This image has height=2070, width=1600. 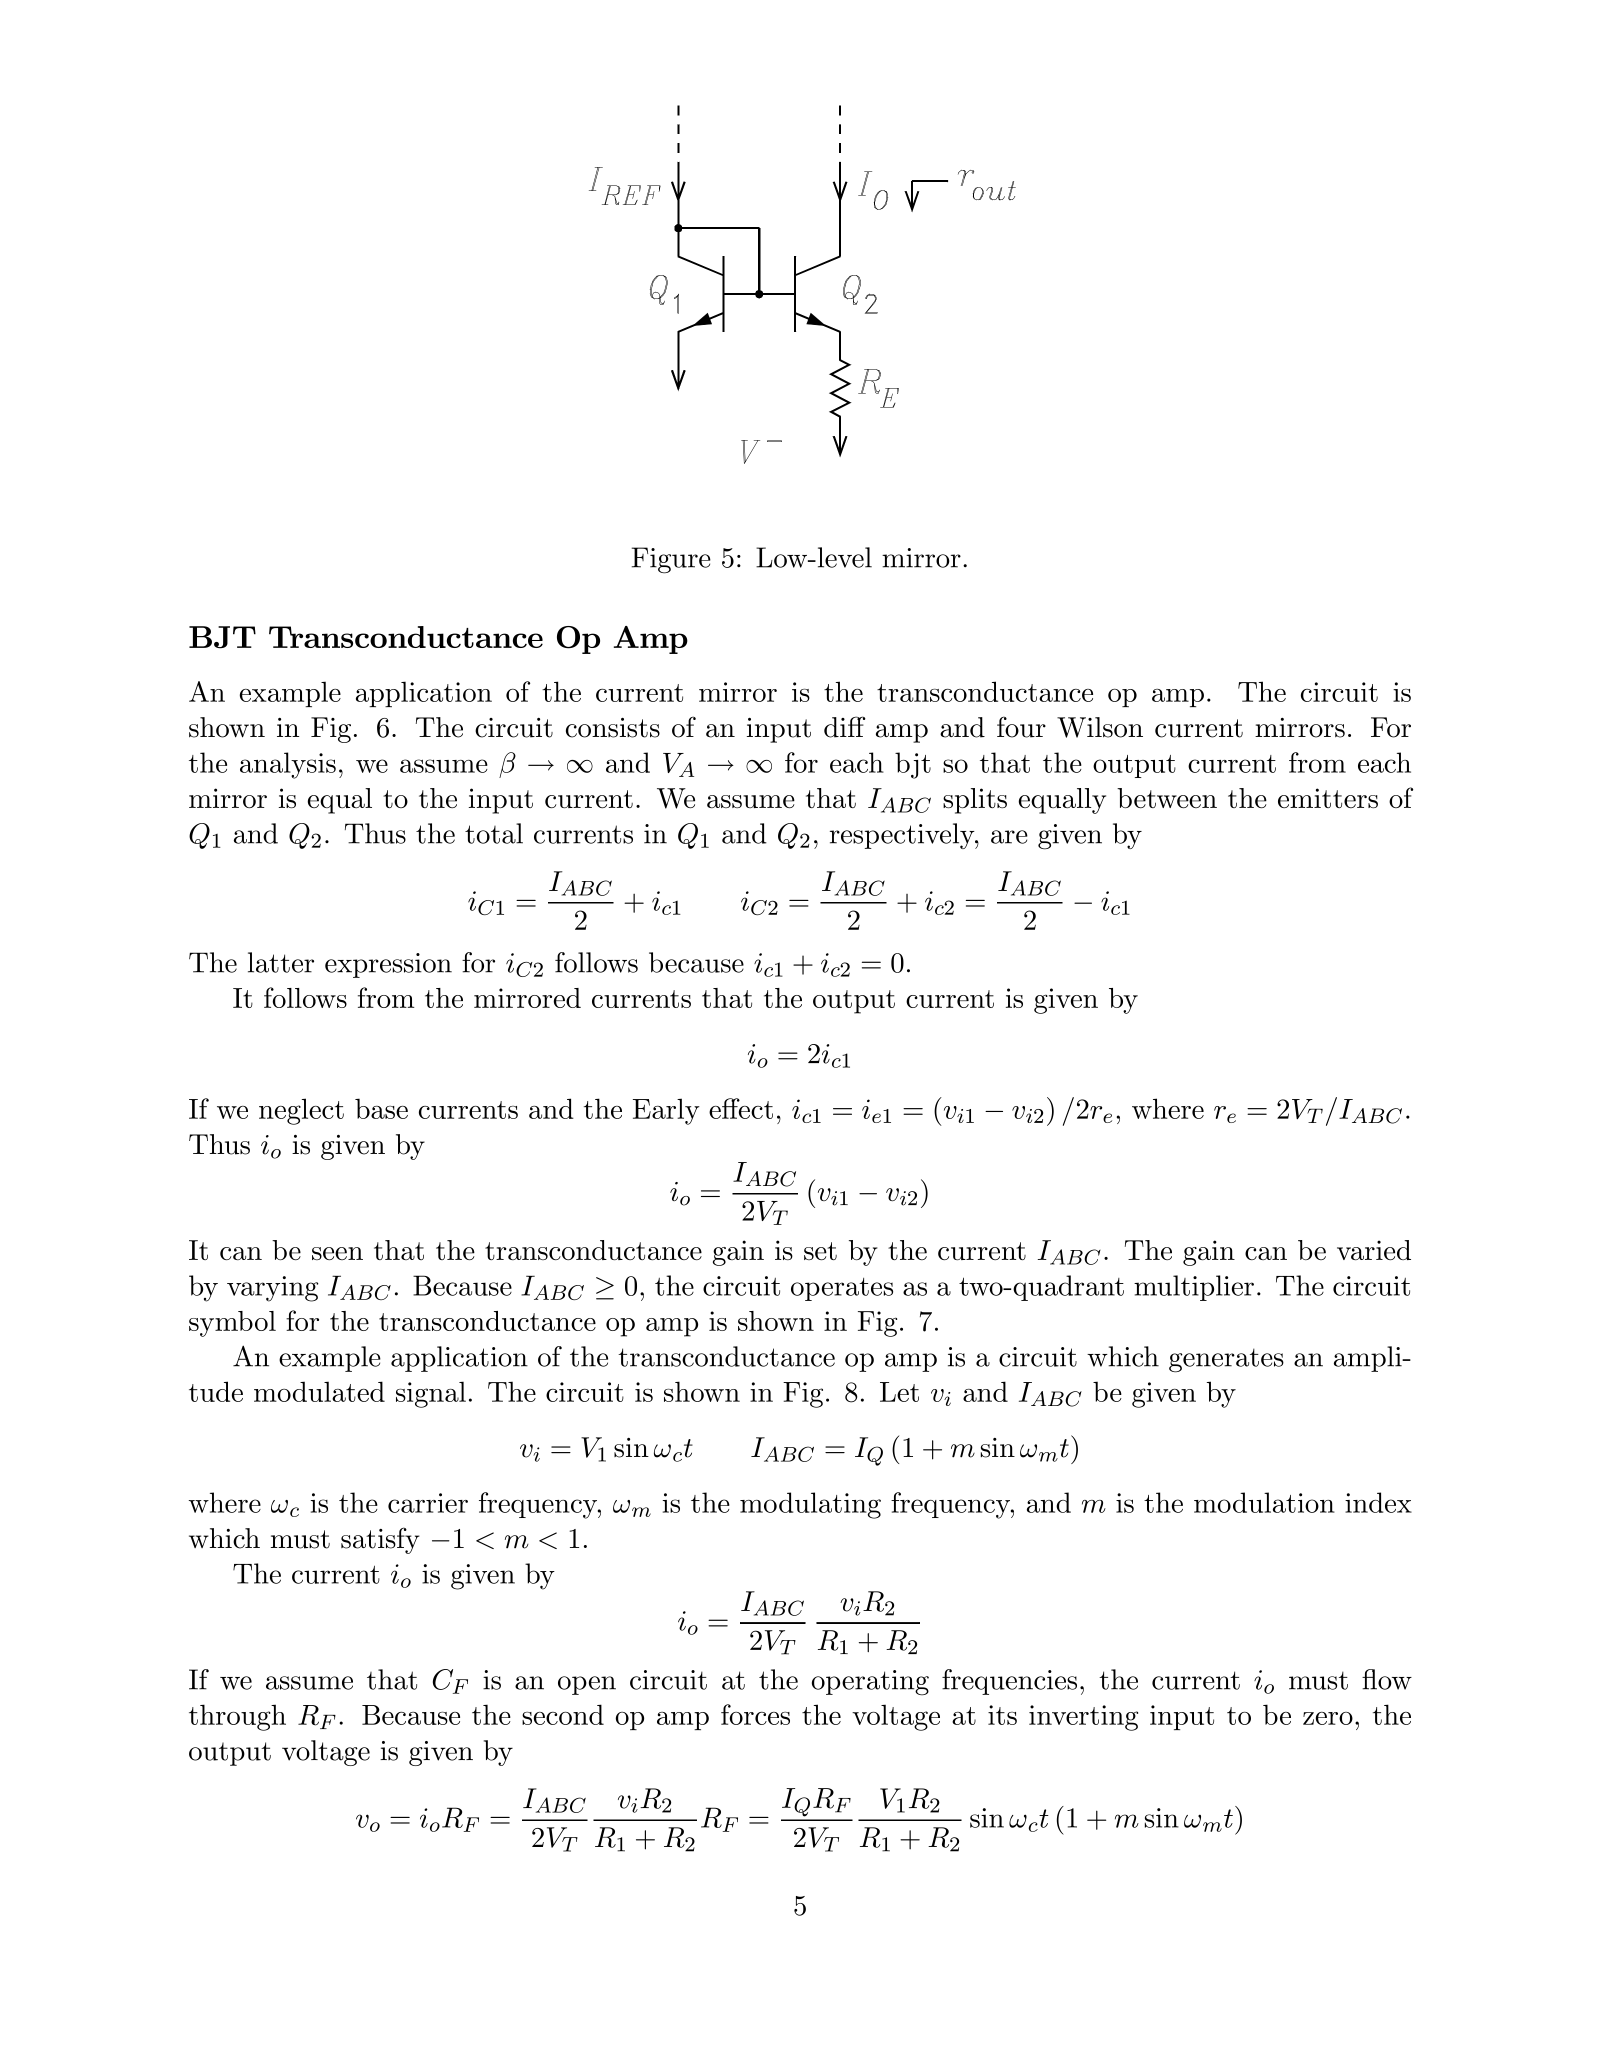 What do you see at coordinates (671, 560) in the image?
I see `Figure` at bounding box center [671, 560].
